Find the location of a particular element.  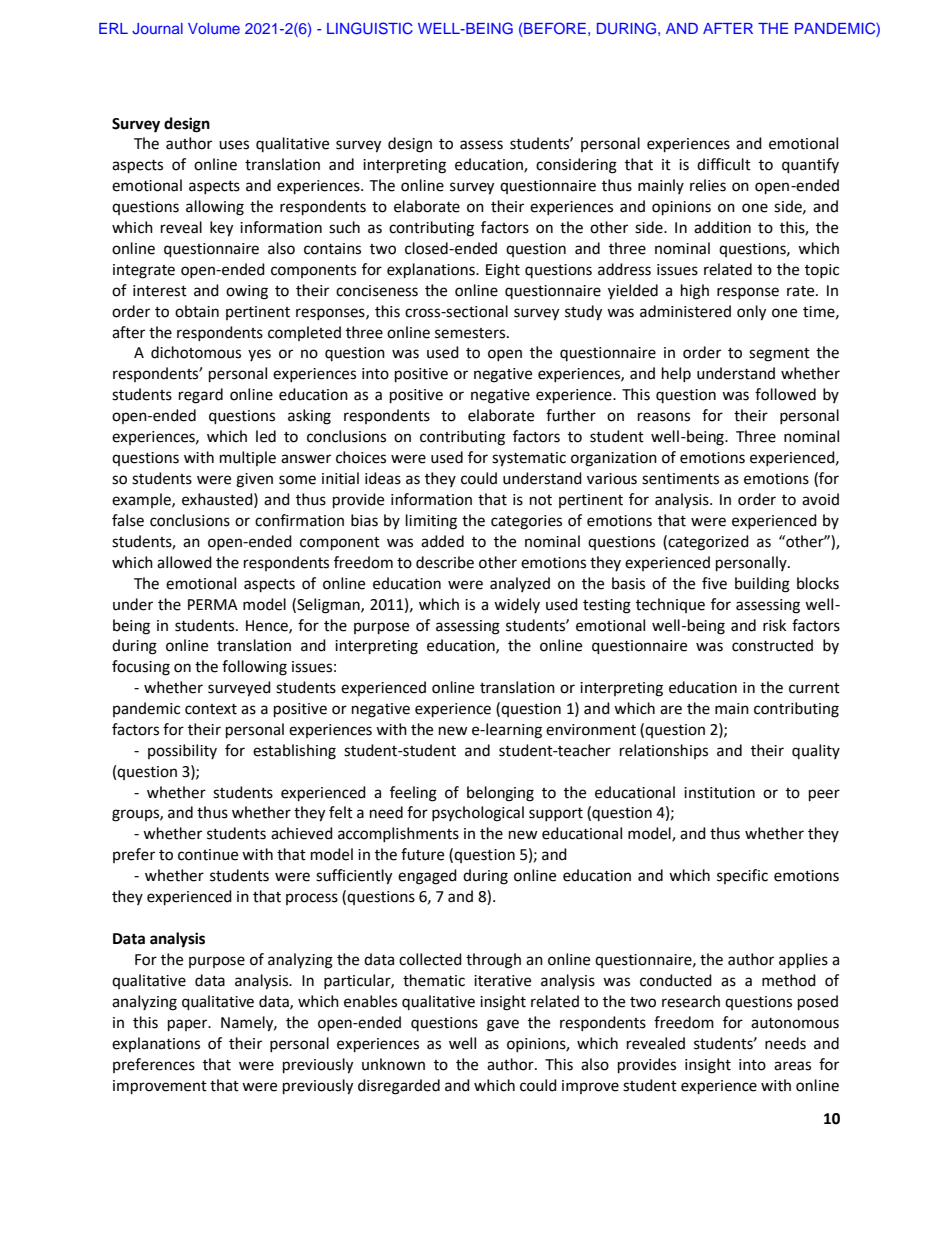

allowed is located at coordinates (184, 562).
